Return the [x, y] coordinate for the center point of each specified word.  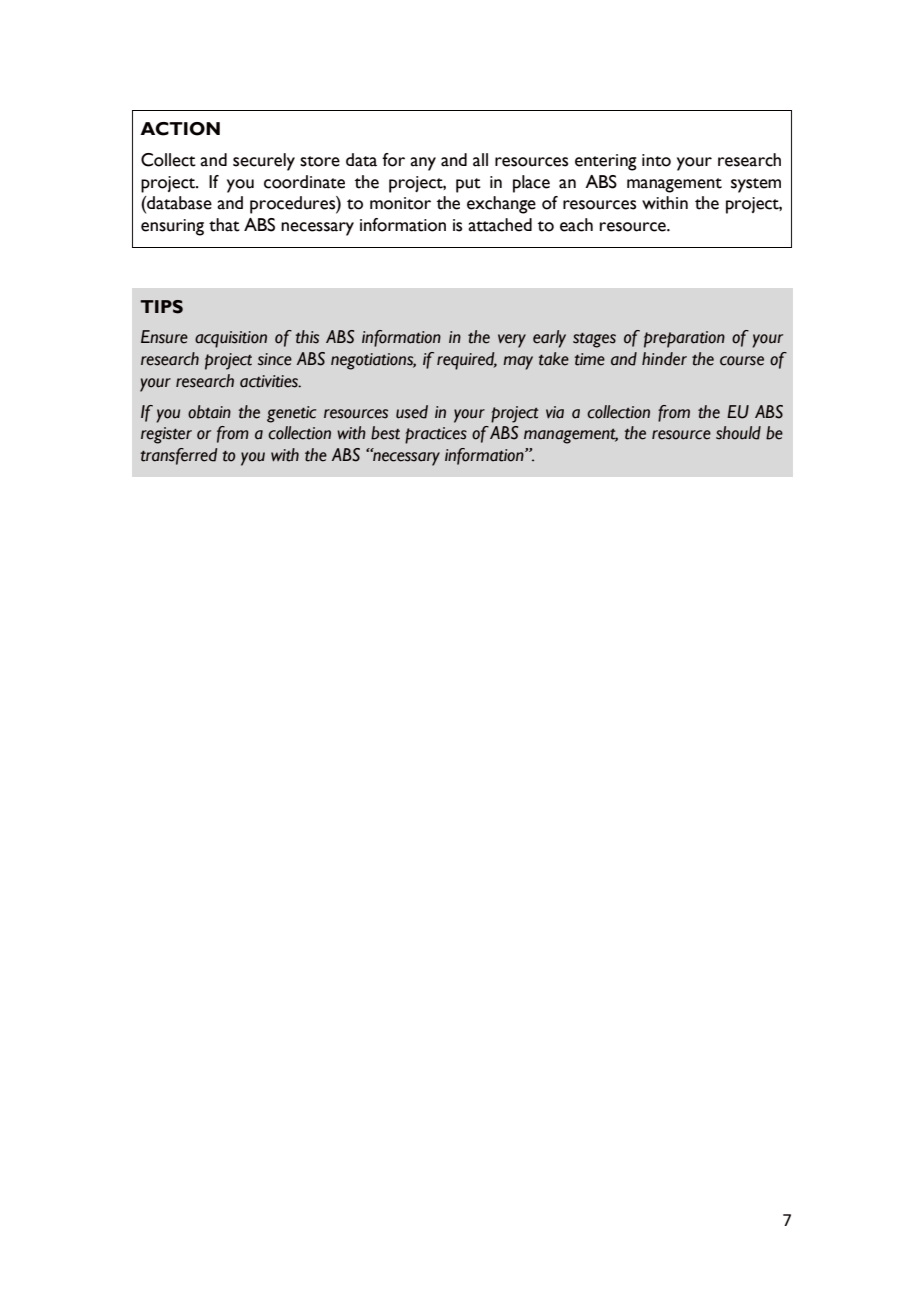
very [512, 341]
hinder [664, 359]
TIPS [161, 307]
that [224, 225]
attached [500, 225]
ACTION [180, 129]
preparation [684, 339]
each [576, 225]
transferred [179, 456]
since [275, 359]
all [480, 160]
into [656, 160]
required [467, 361]
